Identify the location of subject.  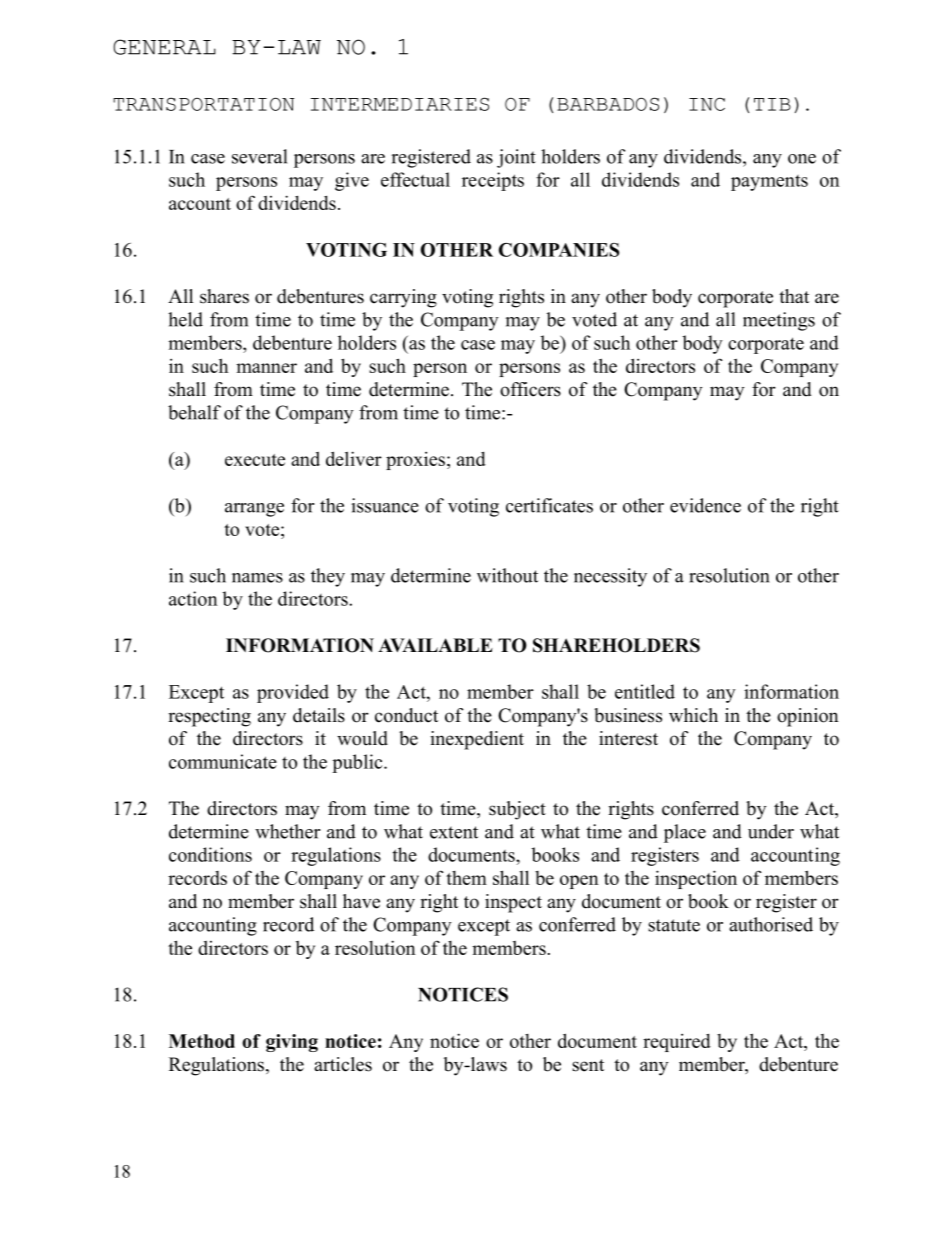
(517, 810).
